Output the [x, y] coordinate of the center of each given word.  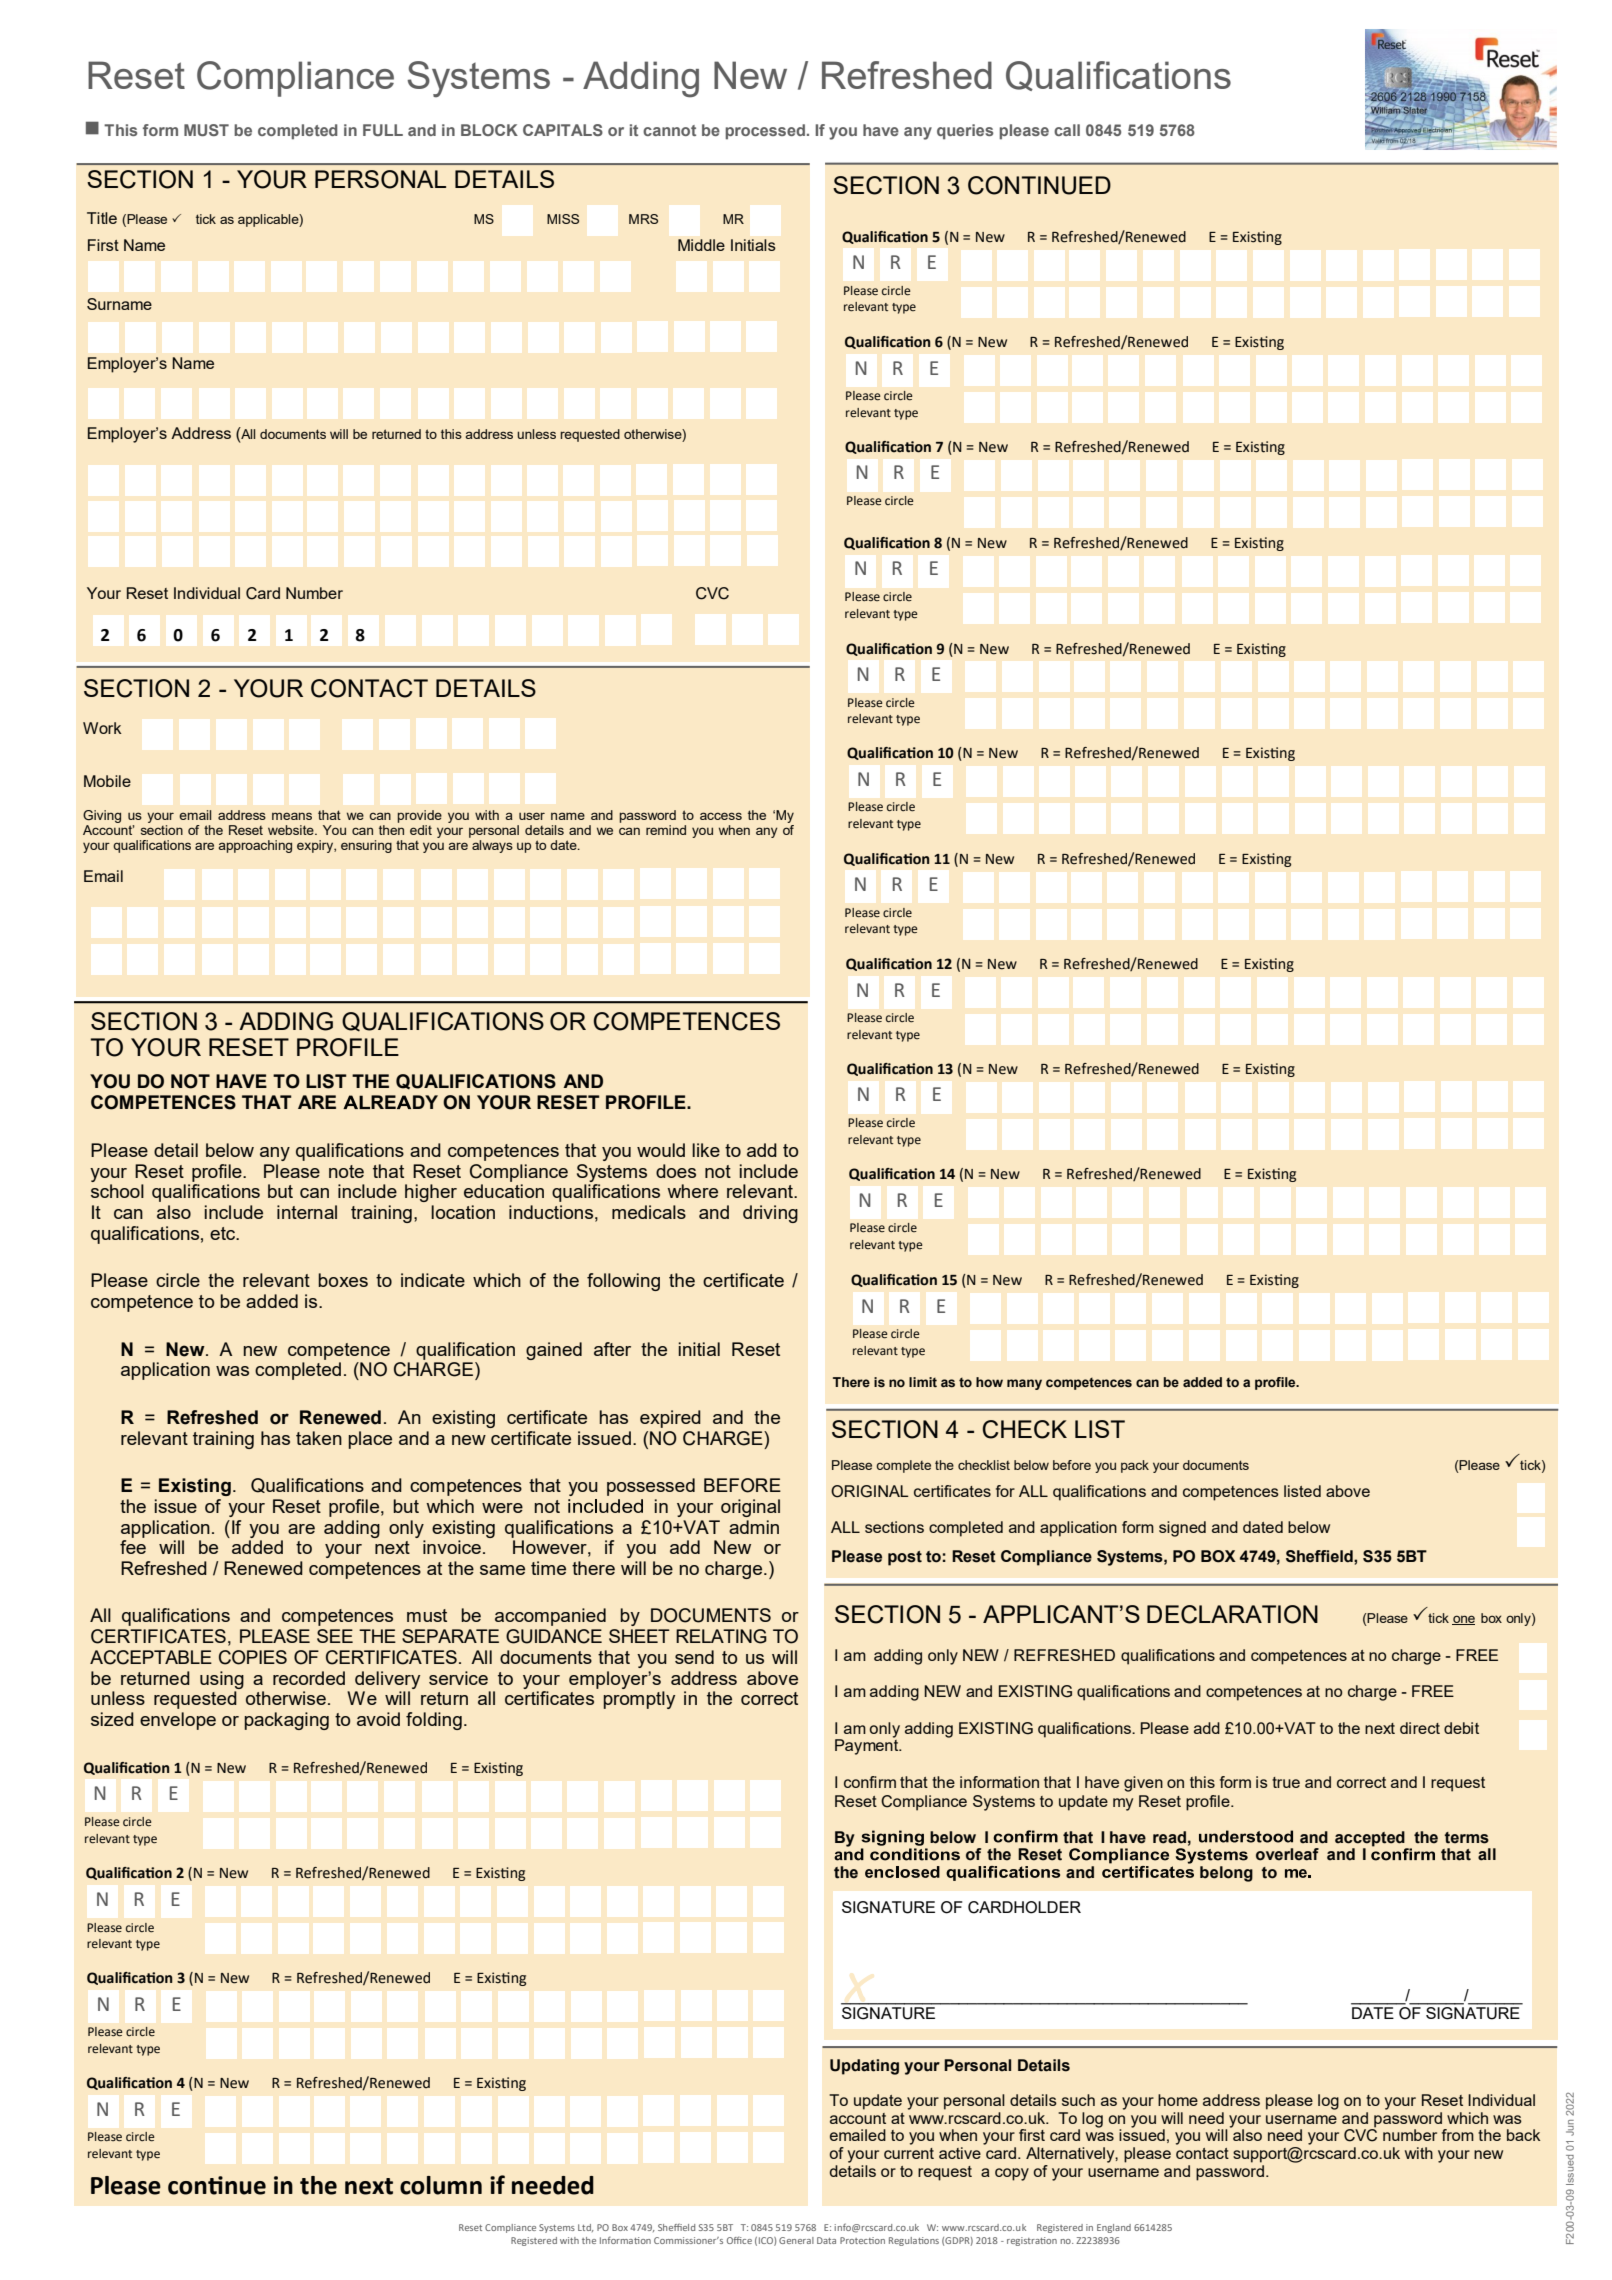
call [1067, 130]
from [1458, 2135]
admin [754, 1527]
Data [826, 2240]
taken [319, 1438]
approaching [255, 846]
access [721, 816]
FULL [383, 130]
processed [765, 132]
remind [666, 830]
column [441, 2185]
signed [1182, 1529]
